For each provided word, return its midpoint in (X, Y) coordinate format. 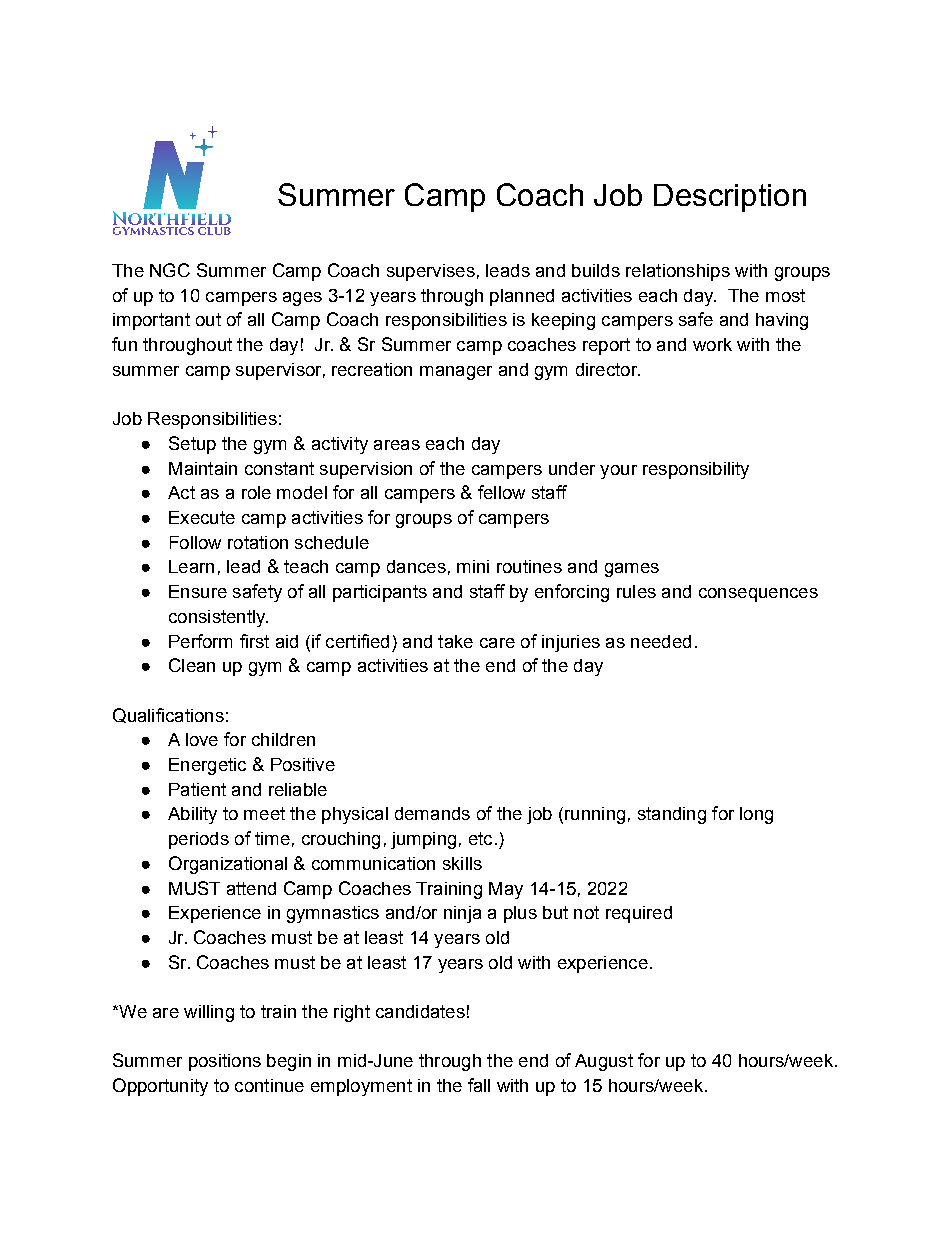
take (455, 641)
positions (225, 1062)
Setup (192, 445)
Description (730, 198)
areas (397, 445)
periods (199, 840)
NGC (170, 270)
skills (462, 863)
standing (672, 815)
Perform (200, 641)
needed (661, 641)
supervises (431, 272)
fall (479, 1085)
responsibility (696, 470)
